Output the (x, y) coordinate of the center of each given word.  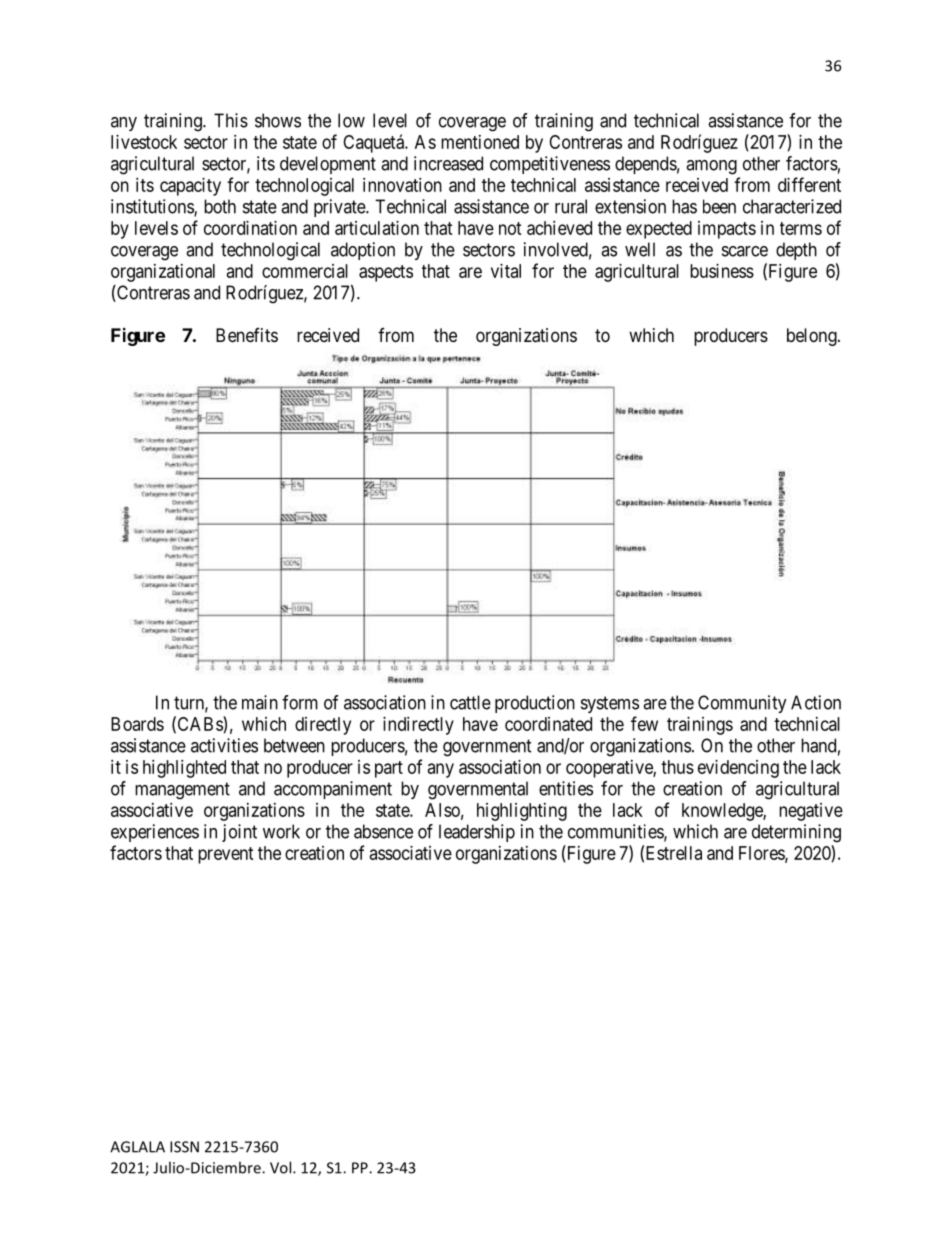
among (711, 167)
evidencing (738, 769)
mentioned (480, 142)
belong (813, 337)
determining (796, 833)
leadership (477, 833)
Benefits (247, 335)
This (231, 120)
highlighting (522, 812)
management (182, 791)
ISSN (184, 1147)
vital (506, 271)
